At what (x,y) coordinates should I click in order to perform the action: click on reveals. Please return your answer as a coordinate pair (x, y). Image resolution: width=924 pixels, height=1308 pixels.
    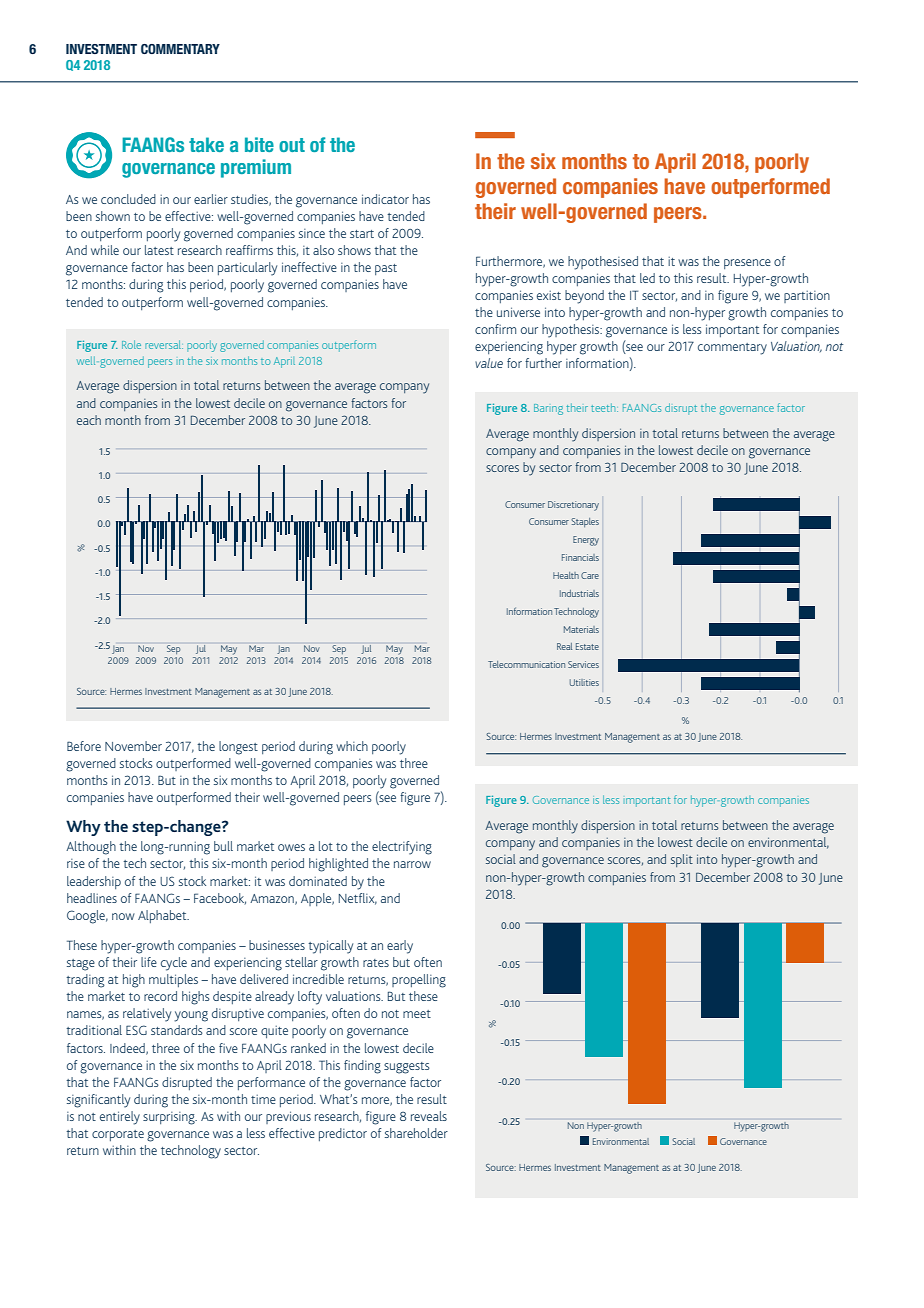
    Looking at the image, I should click on (429, 1116).
